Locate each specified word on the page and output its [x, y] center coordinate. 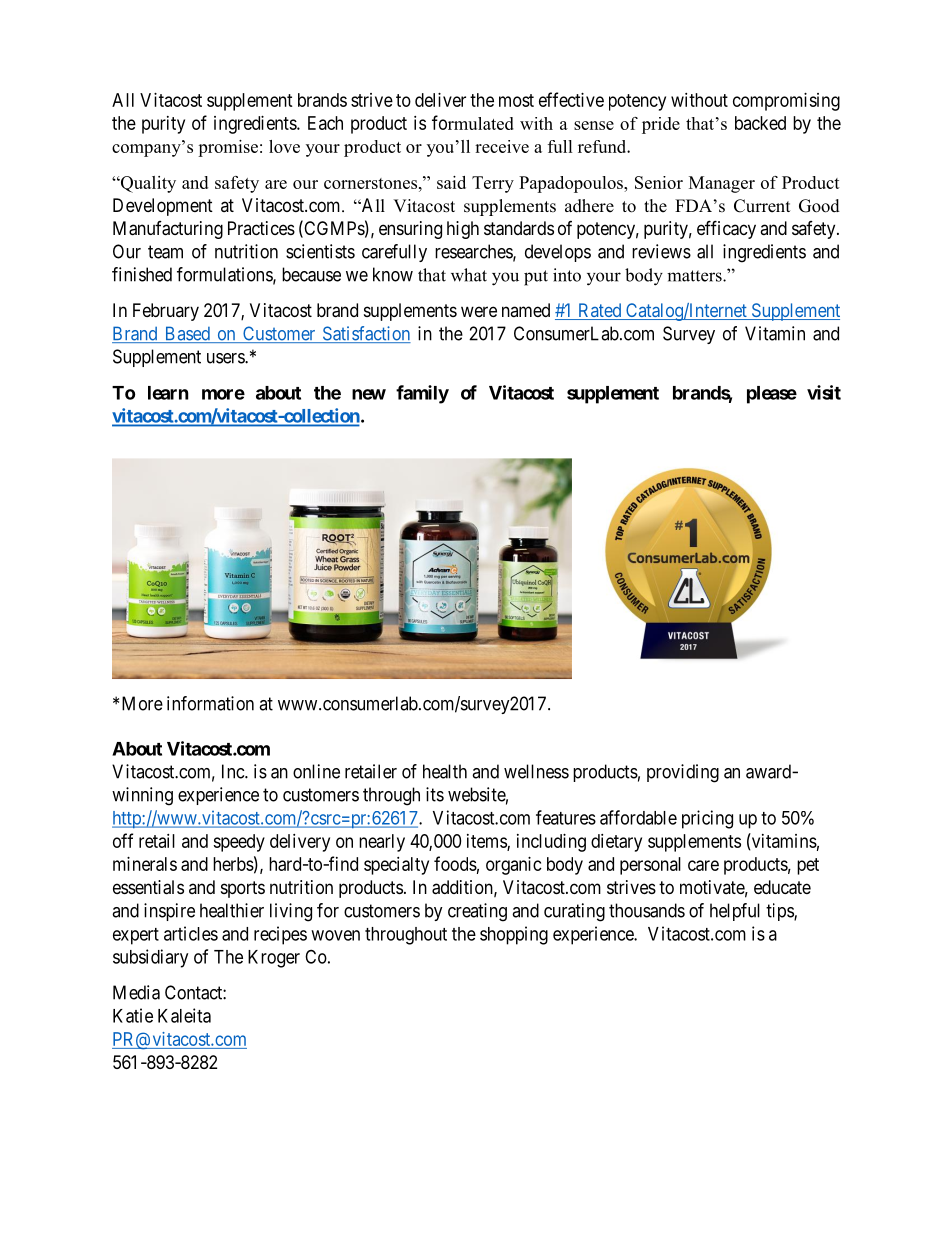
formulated [473, 122]
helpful [735, 912]
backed [760, 123]
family [422, 394]
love [284, 146]
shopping [514, 935]
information [210, 703]
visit [824, 392]
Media [136, 992]
